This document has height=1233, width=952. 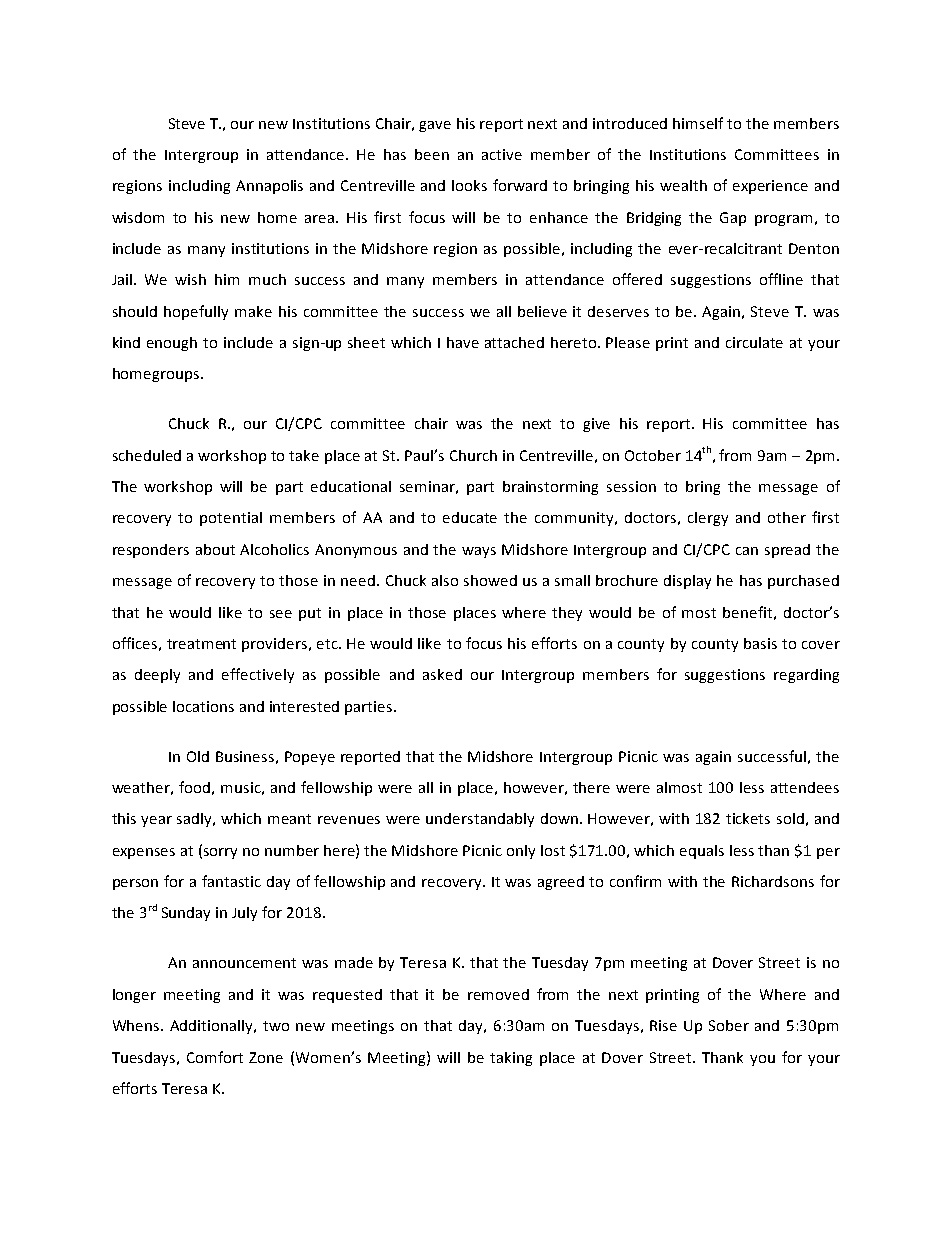 I want to click on taking, so click(x=511, y=1059).
